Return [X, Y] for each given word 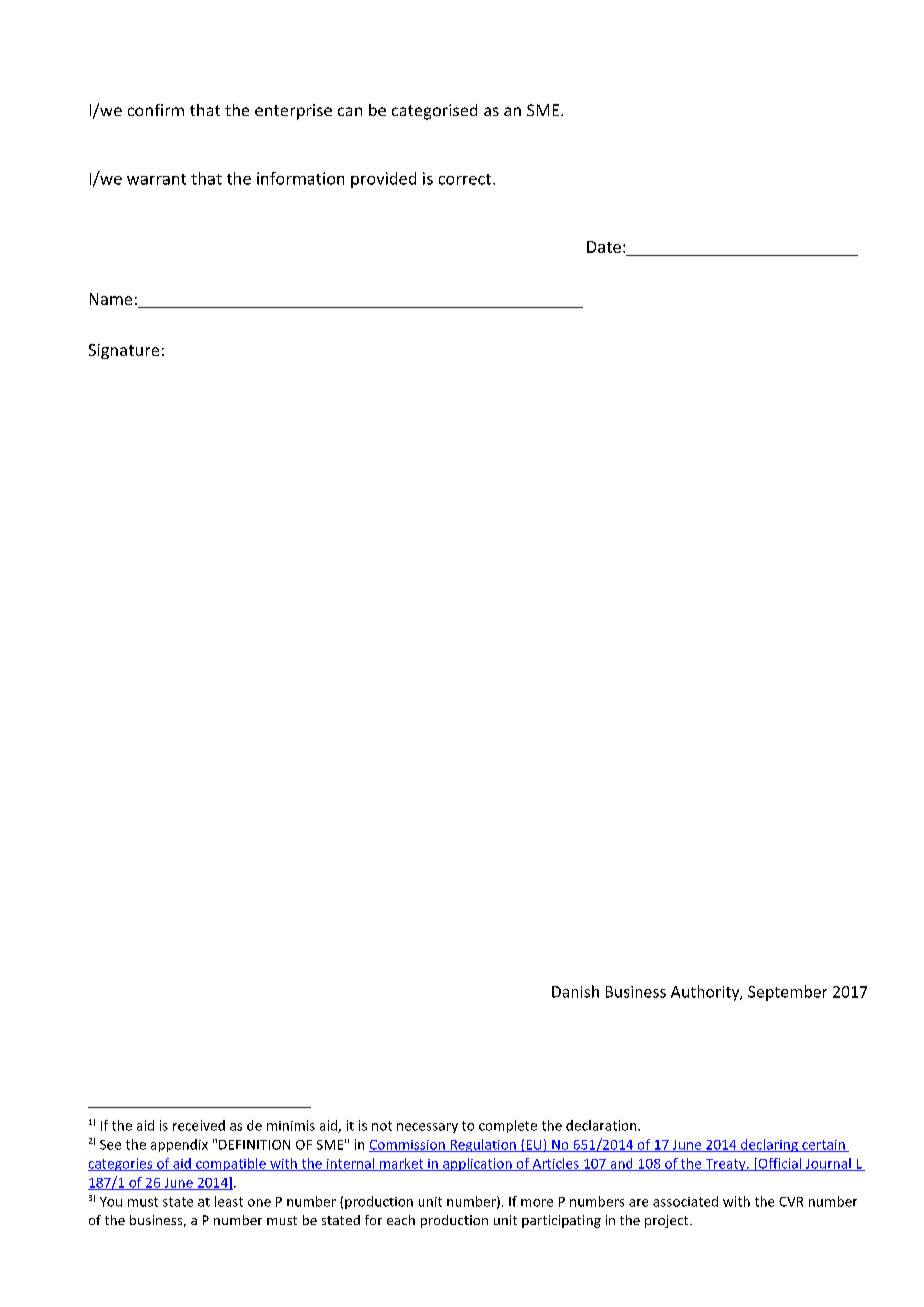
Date [604, 247]
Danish [575, 991]
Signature [124, 351]
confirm [156, 110]
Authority [706, 993]
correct [465, 179]
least [229, 1201]
